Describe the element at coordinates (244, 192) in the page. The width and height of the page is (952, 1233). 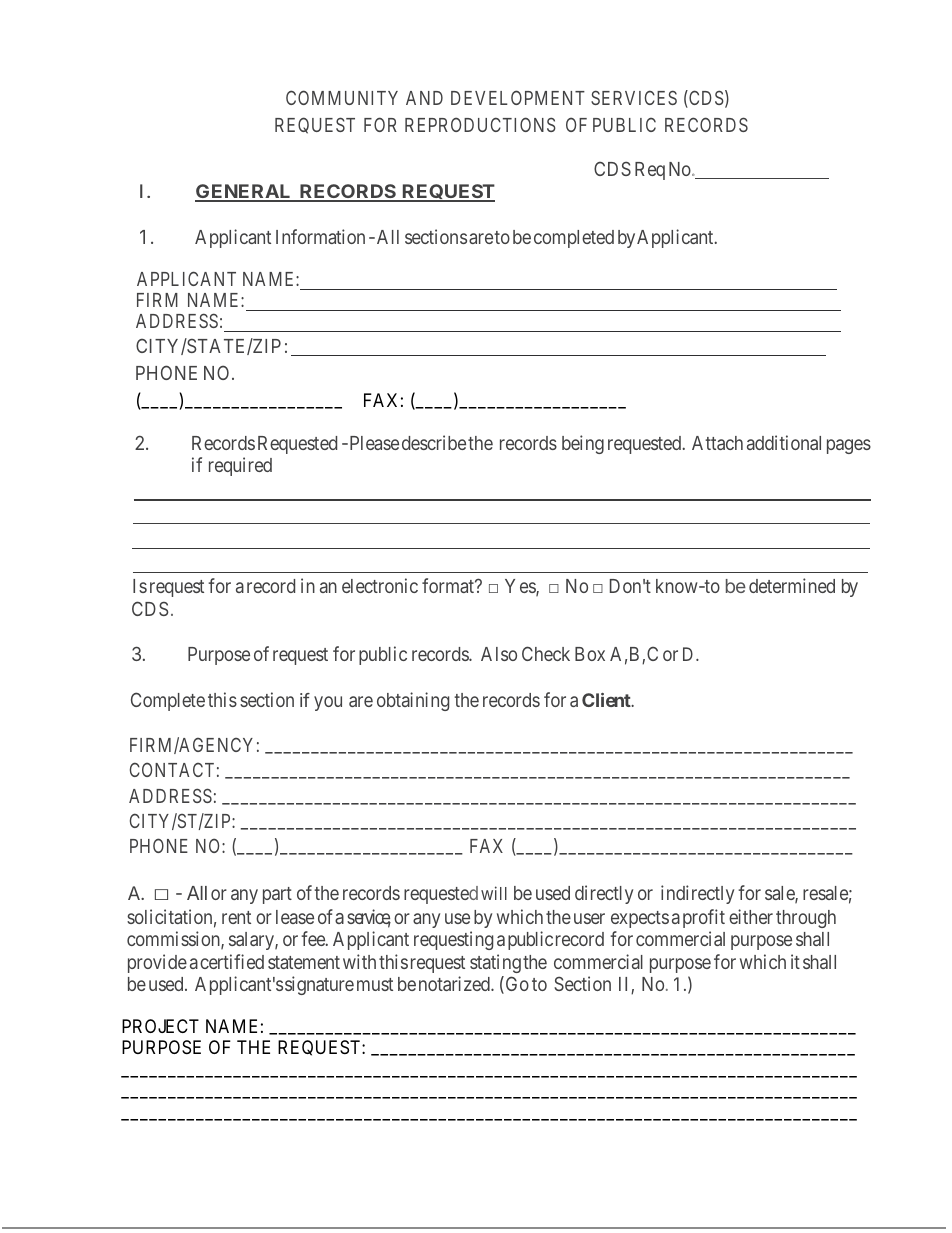
I see `GENERAL` at that location.
